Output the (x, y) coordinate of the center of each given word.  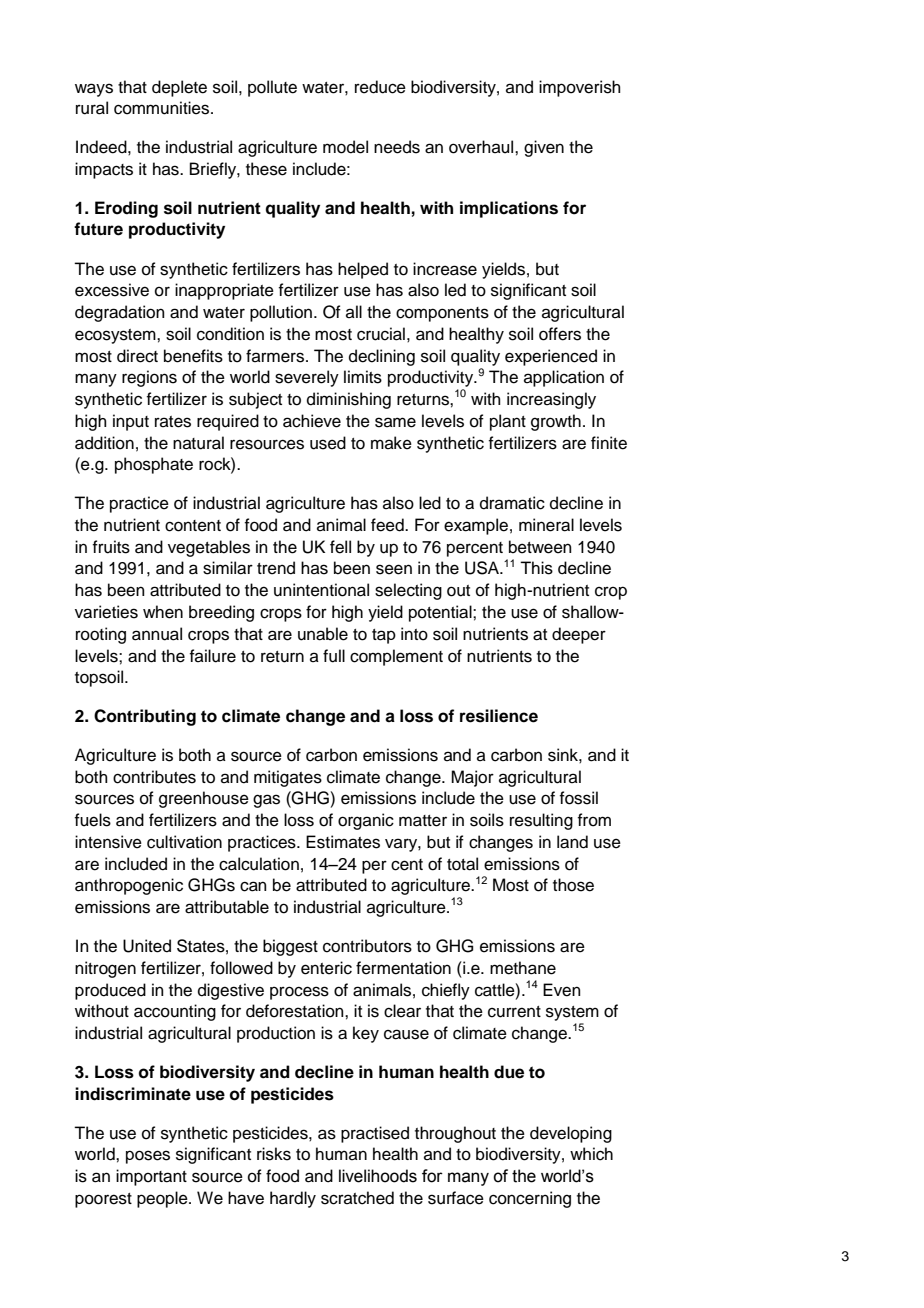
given (544, 148)
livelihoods (378, 1176)
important (151, 1177)
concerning (530, 1199)
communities (163, 108)
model (345, 147)
